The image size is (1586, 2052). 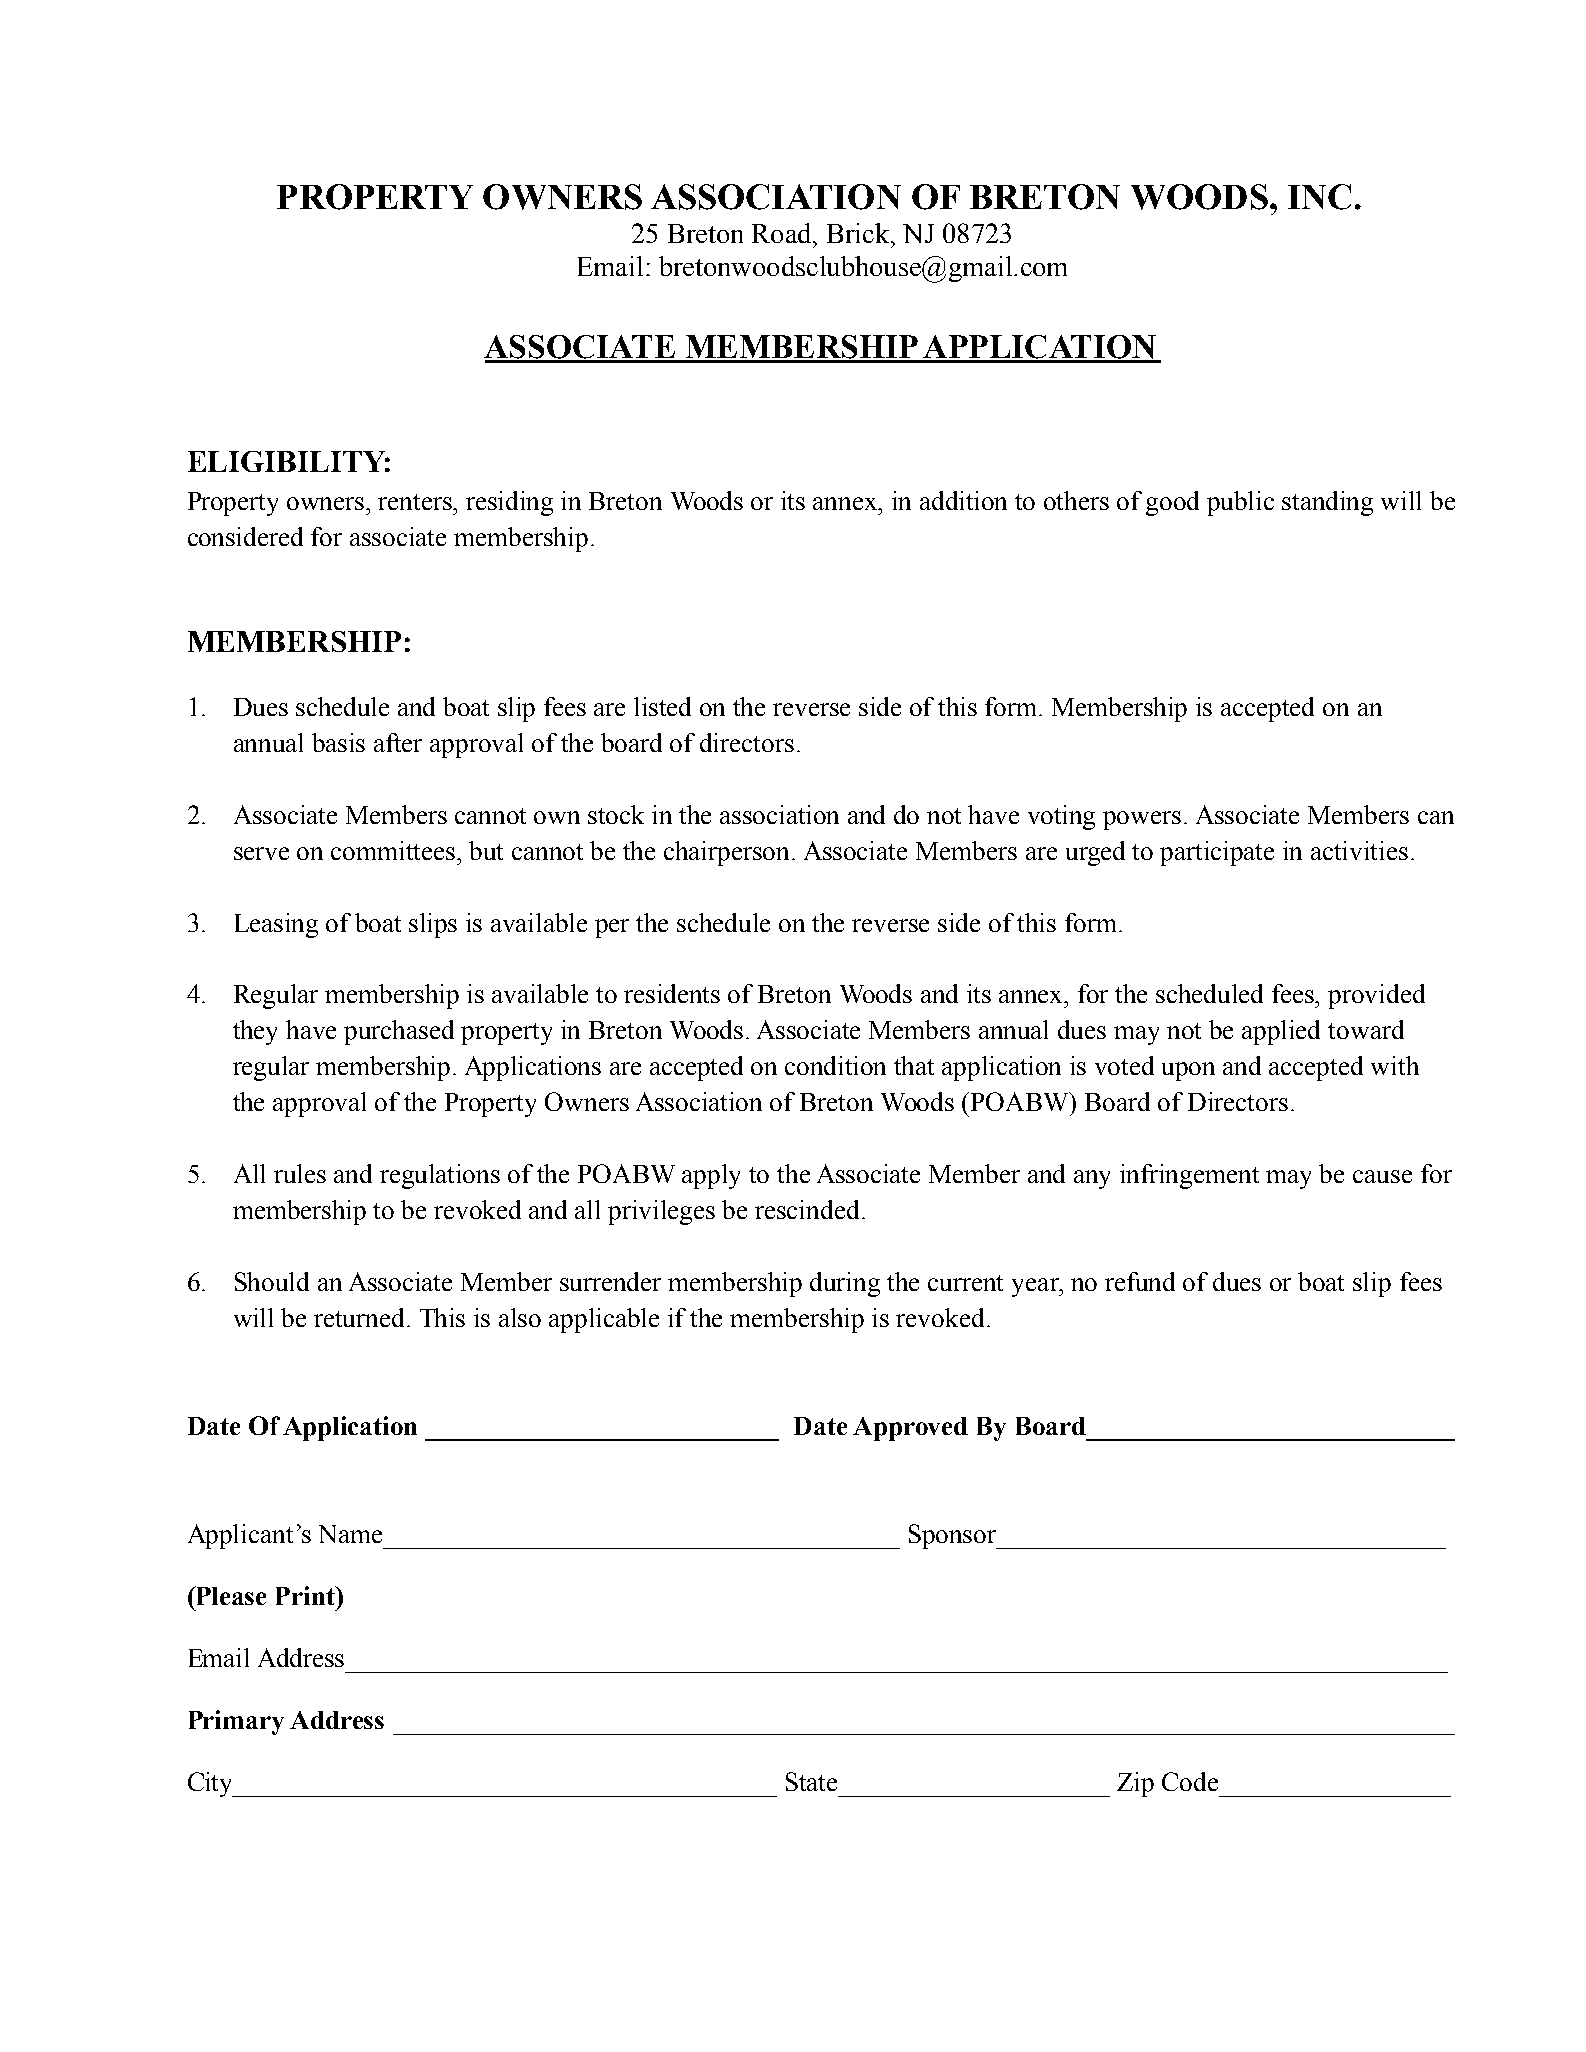 I want to click on after, so click(x=398, y=742).
